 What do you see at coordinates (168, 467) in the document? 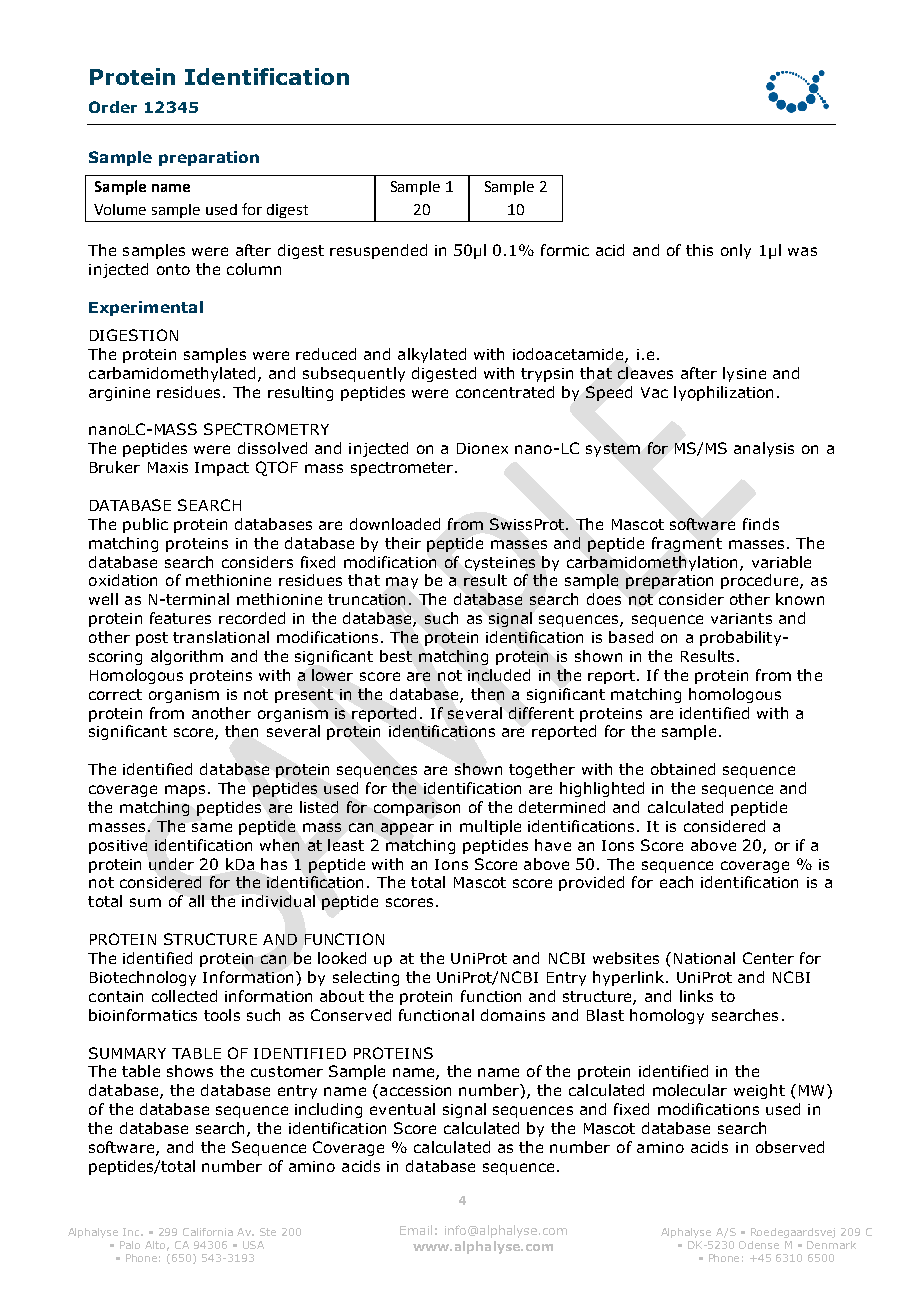
I see `Maxis` at bounding box center [168, 467].
